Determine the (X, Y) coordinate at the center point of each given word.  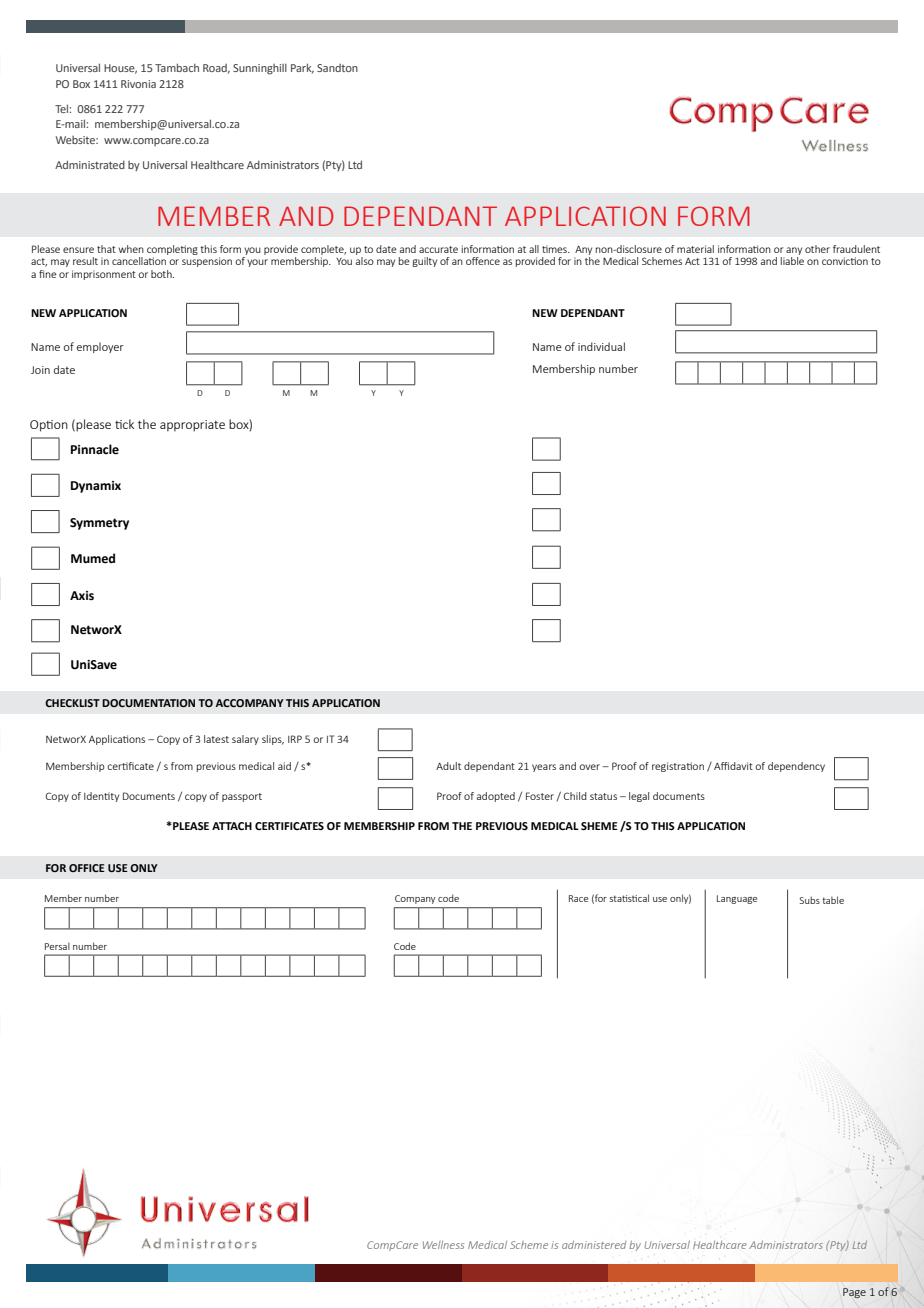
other (817, 249)
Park (302, 68)
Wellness (443, 1245)
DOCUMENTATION (148, 703)
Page (854, 1293)
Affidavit (733, 766)
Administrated (90, 164)
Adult (448, 766)
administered (594, 1245)
